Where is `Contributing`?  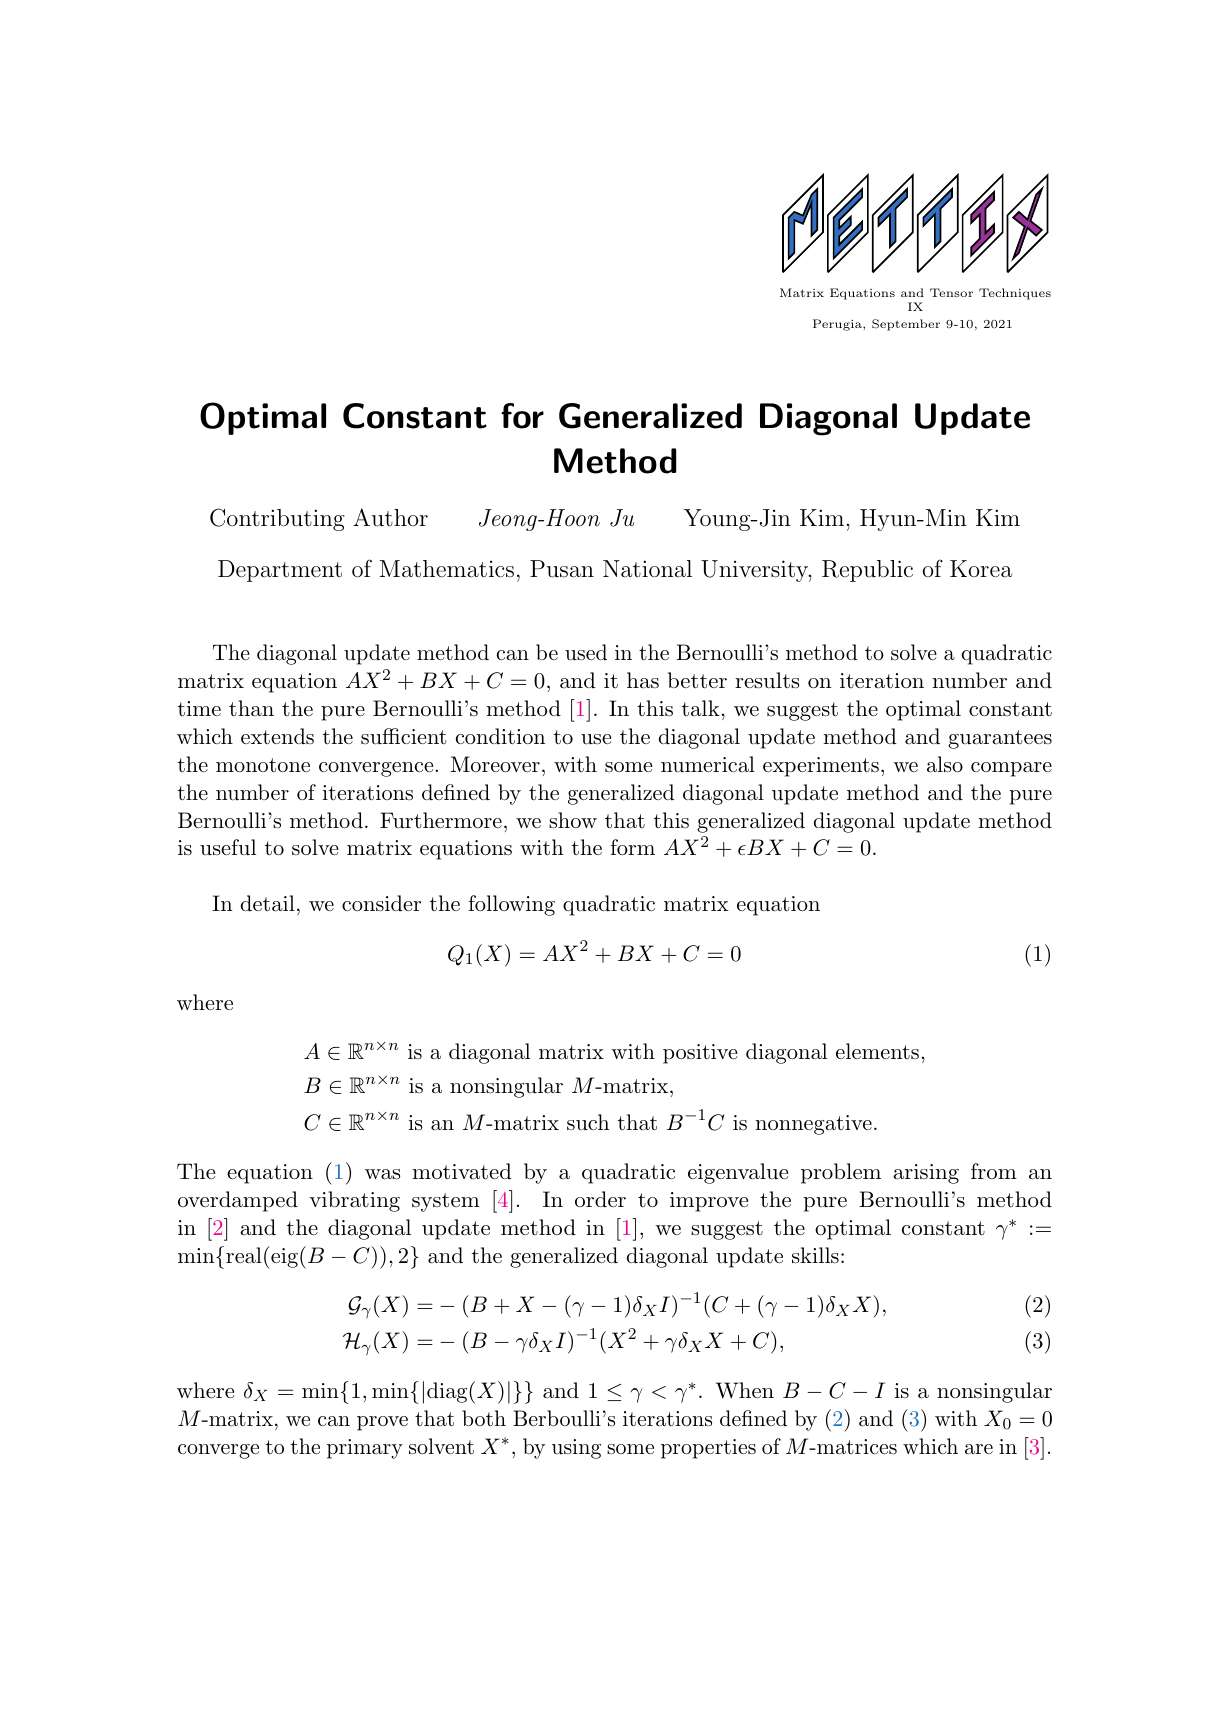
Contributing is located at coordinates (277, 519).
